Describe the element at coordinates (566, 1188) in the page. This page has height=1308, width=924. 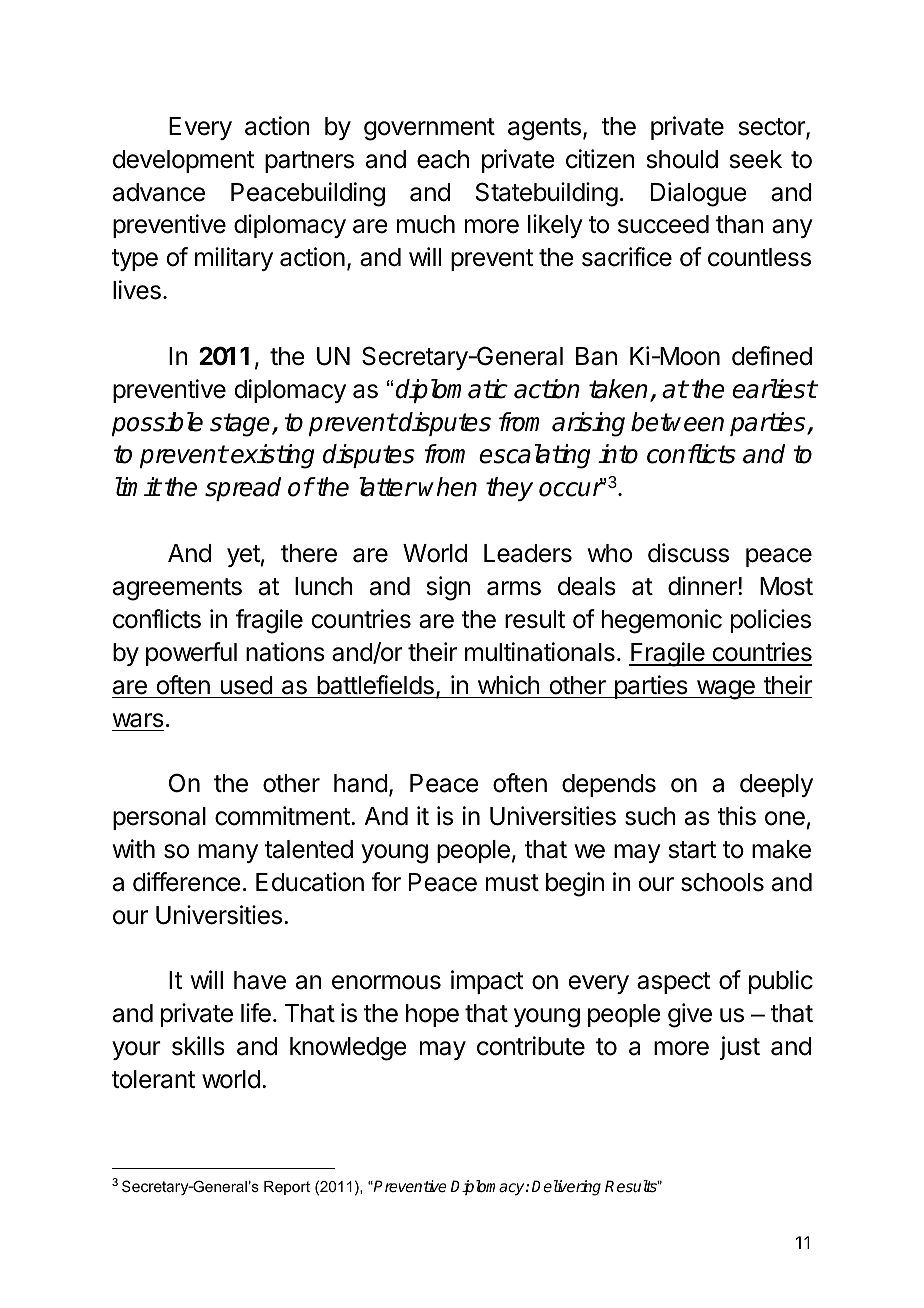
I see `Delivering` at that location.
